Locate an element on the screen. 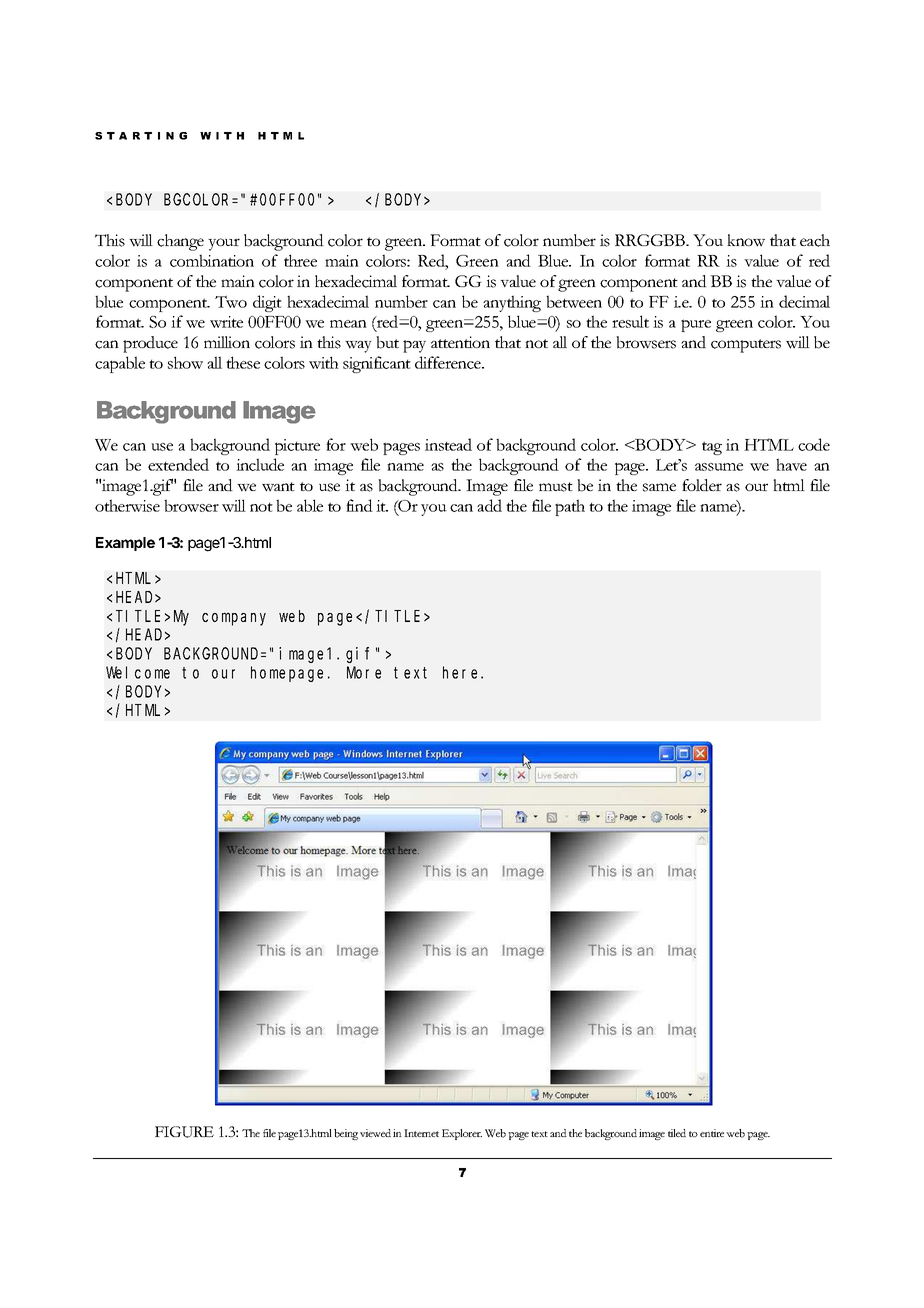  entire is located at coordinates (712, 1133).
